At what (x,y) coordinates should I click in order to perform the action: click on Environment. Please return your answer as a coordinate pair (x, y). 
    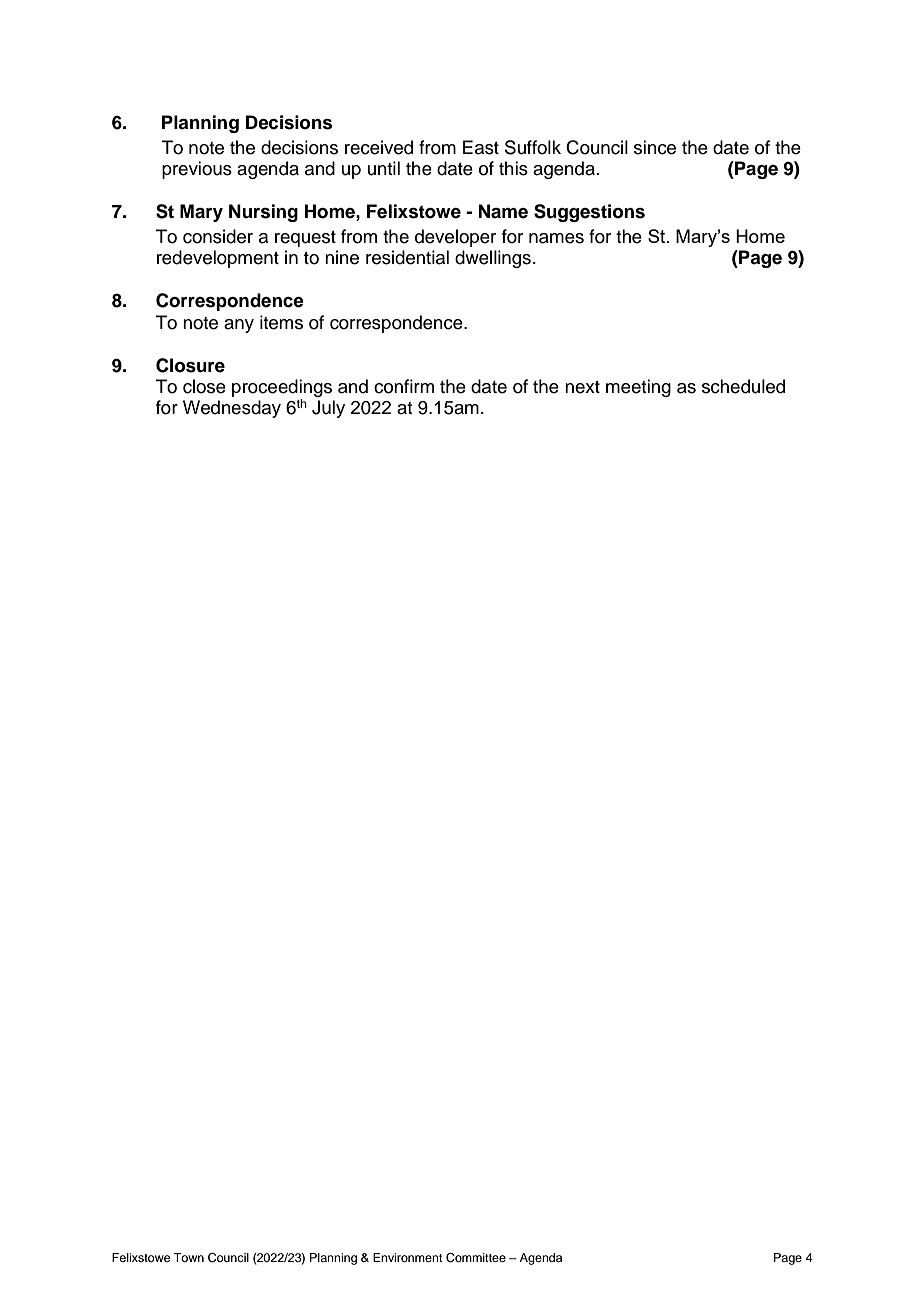
    Looking at the image, I should click on (408, 1257).
